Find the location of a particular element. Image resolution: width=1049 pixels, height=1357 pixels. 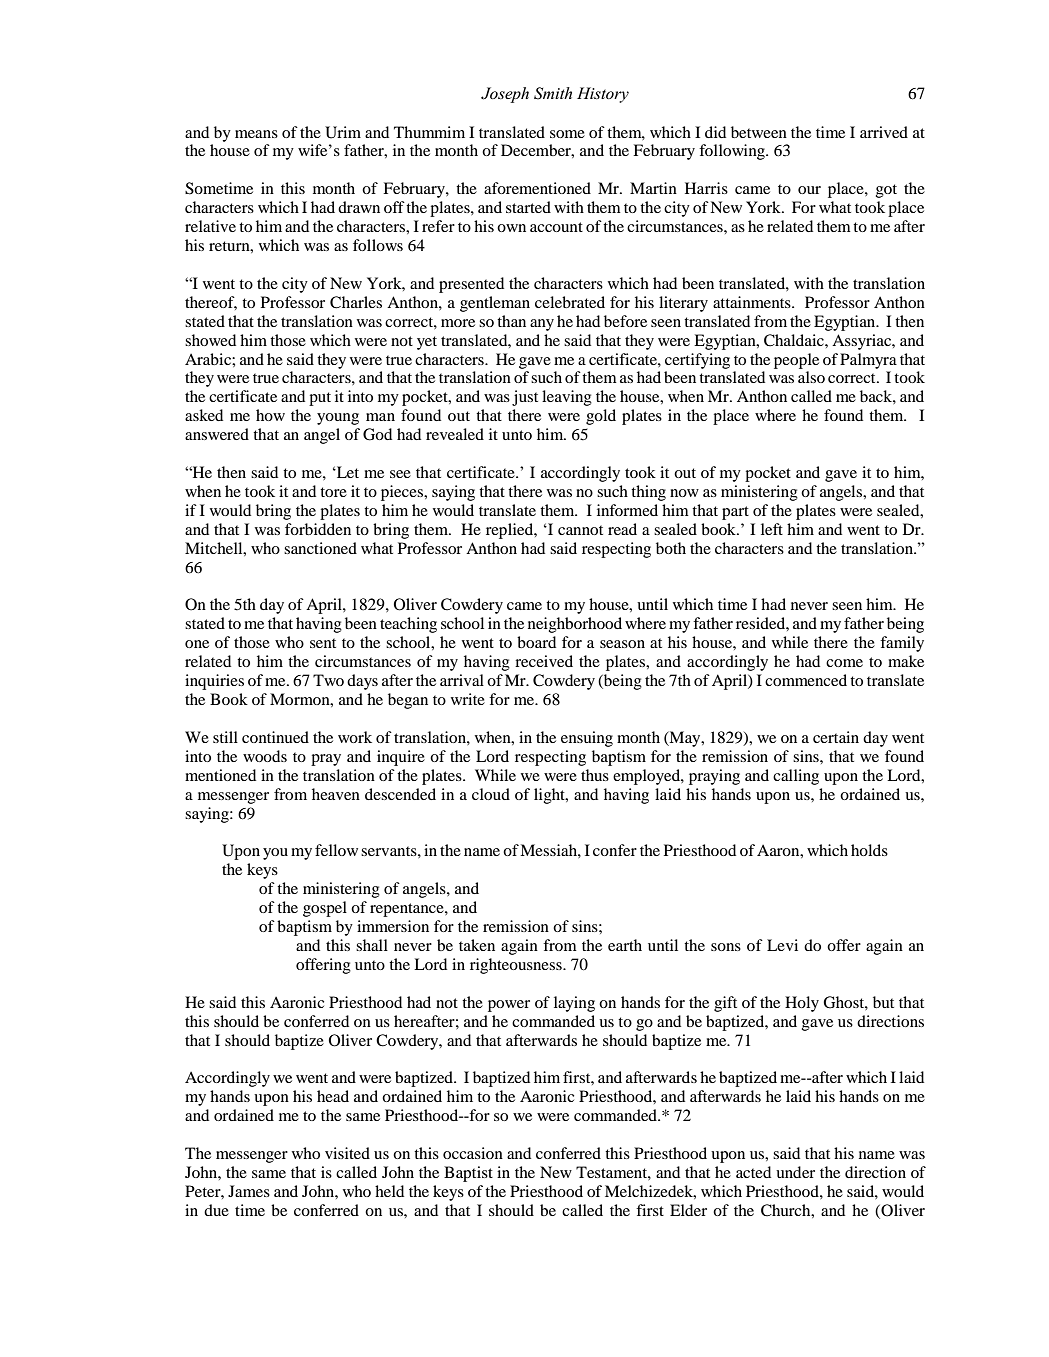

James is located at coordinates (249, 1191).
